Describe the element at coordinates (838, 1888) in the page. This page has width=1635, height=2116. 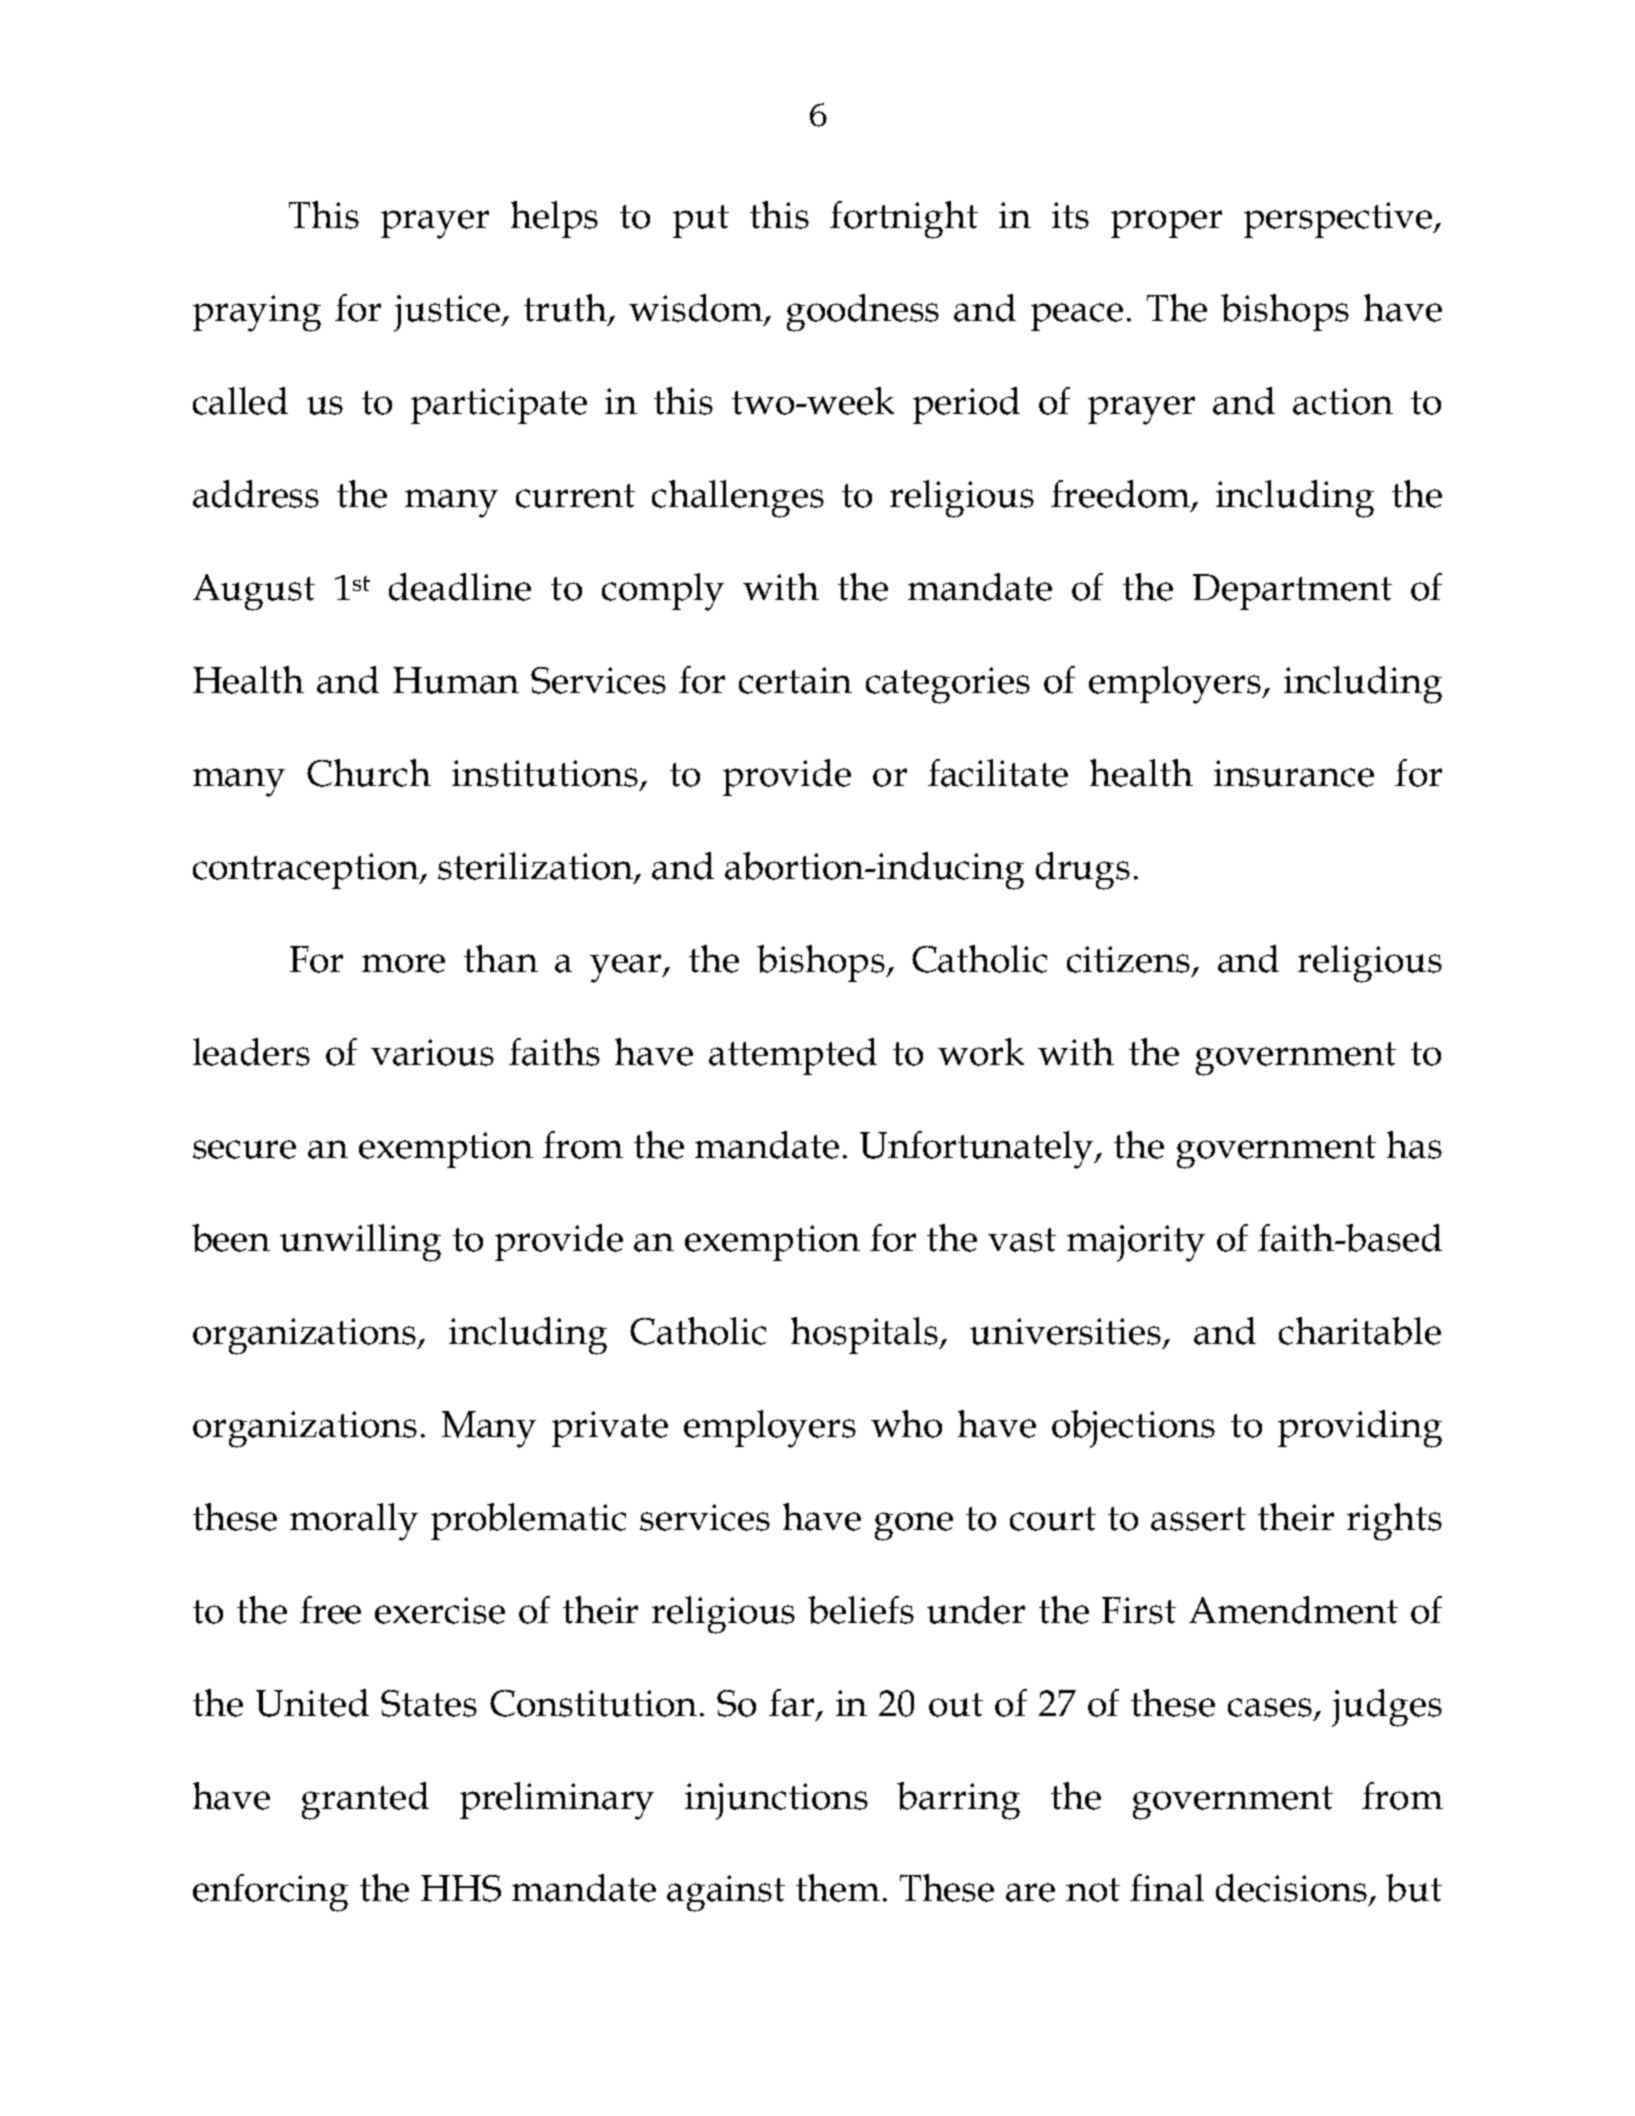
I see `them` at that location.
